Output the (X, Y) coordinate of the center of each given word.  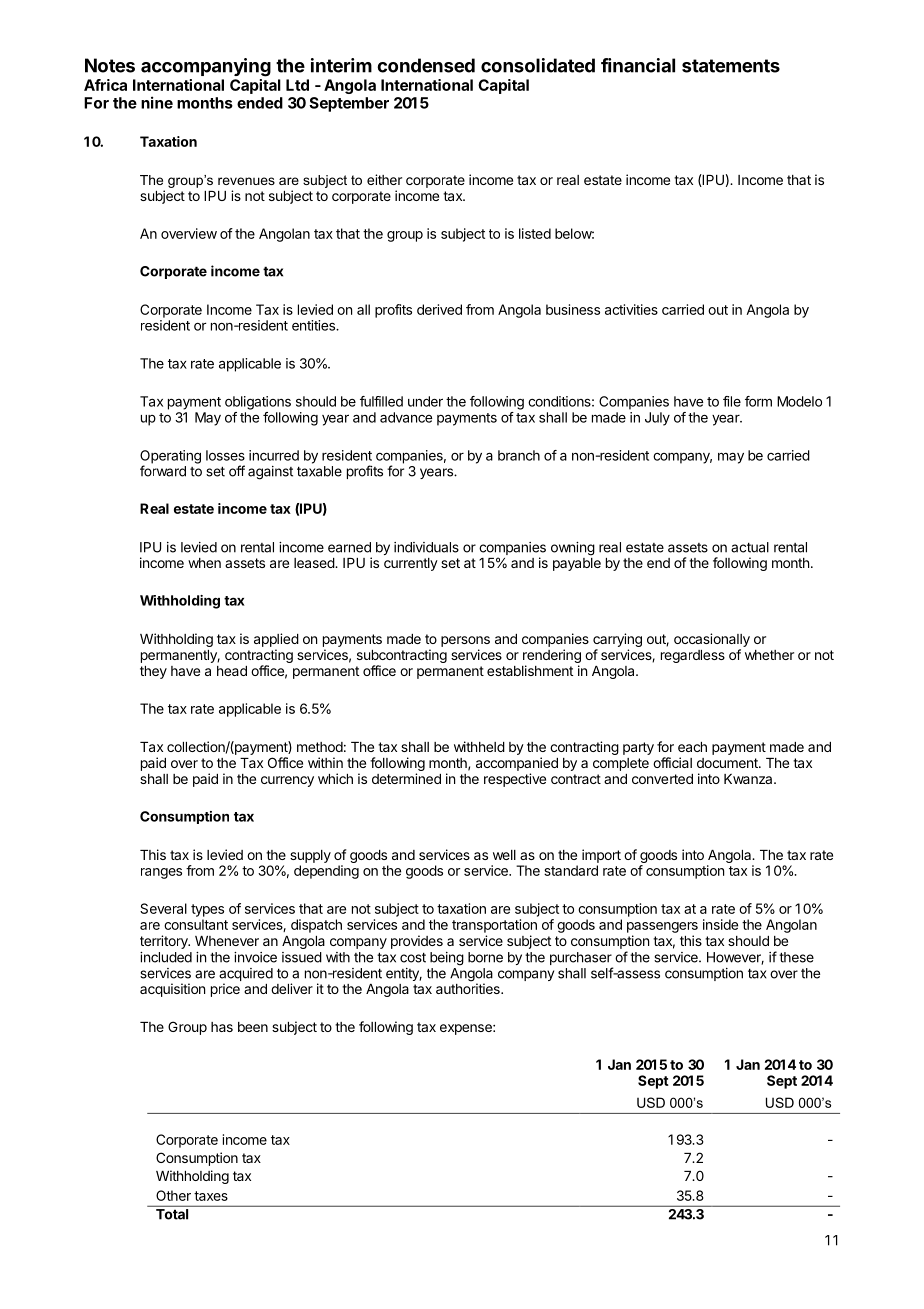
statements (731, 66)
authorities (469, 988)
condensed (426, 65)
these (796, 957)
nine (157, 102)
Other (173, 1195)
